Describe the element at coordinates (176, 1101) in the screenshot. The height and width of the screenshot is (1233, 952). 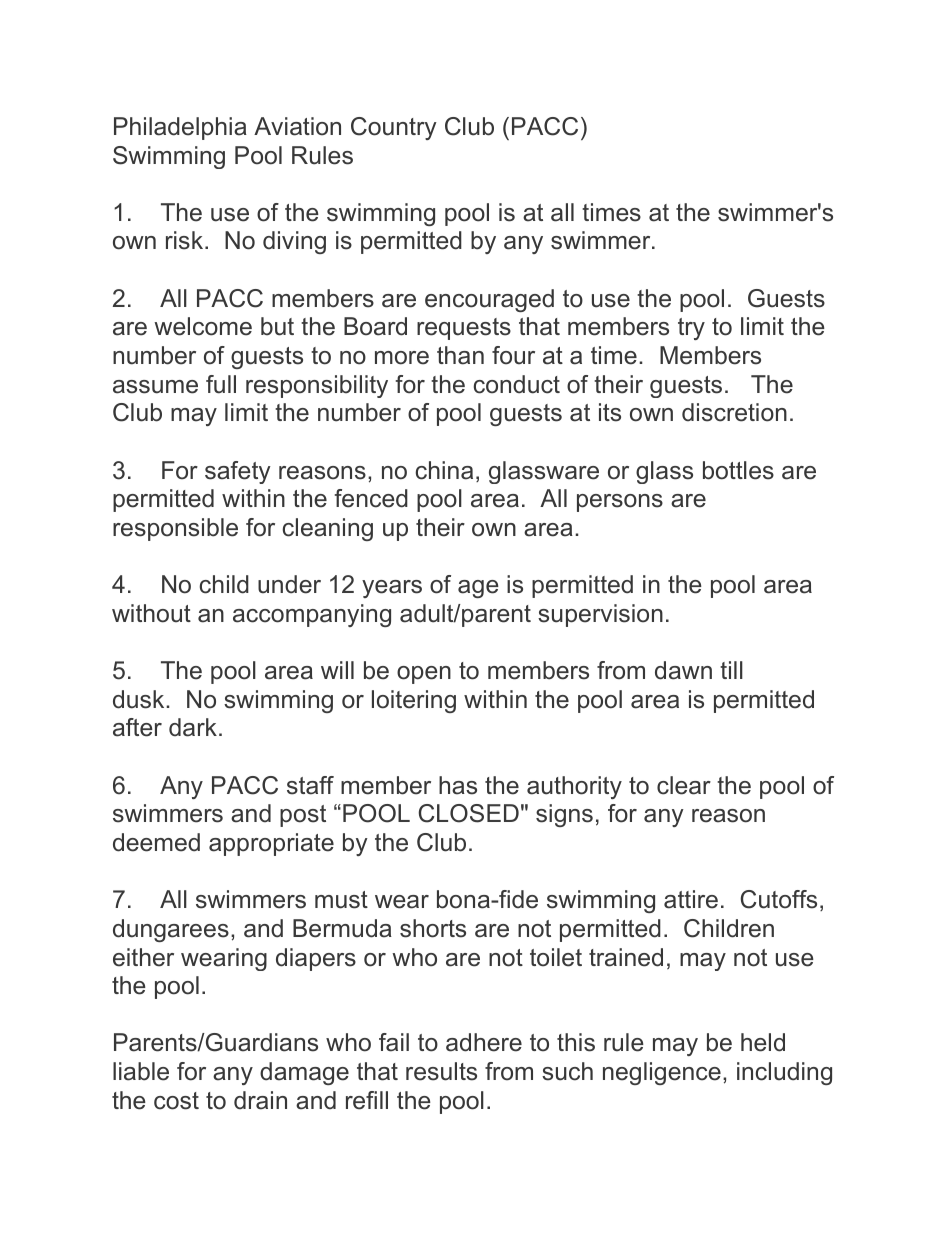
I see `cost` at that location.
